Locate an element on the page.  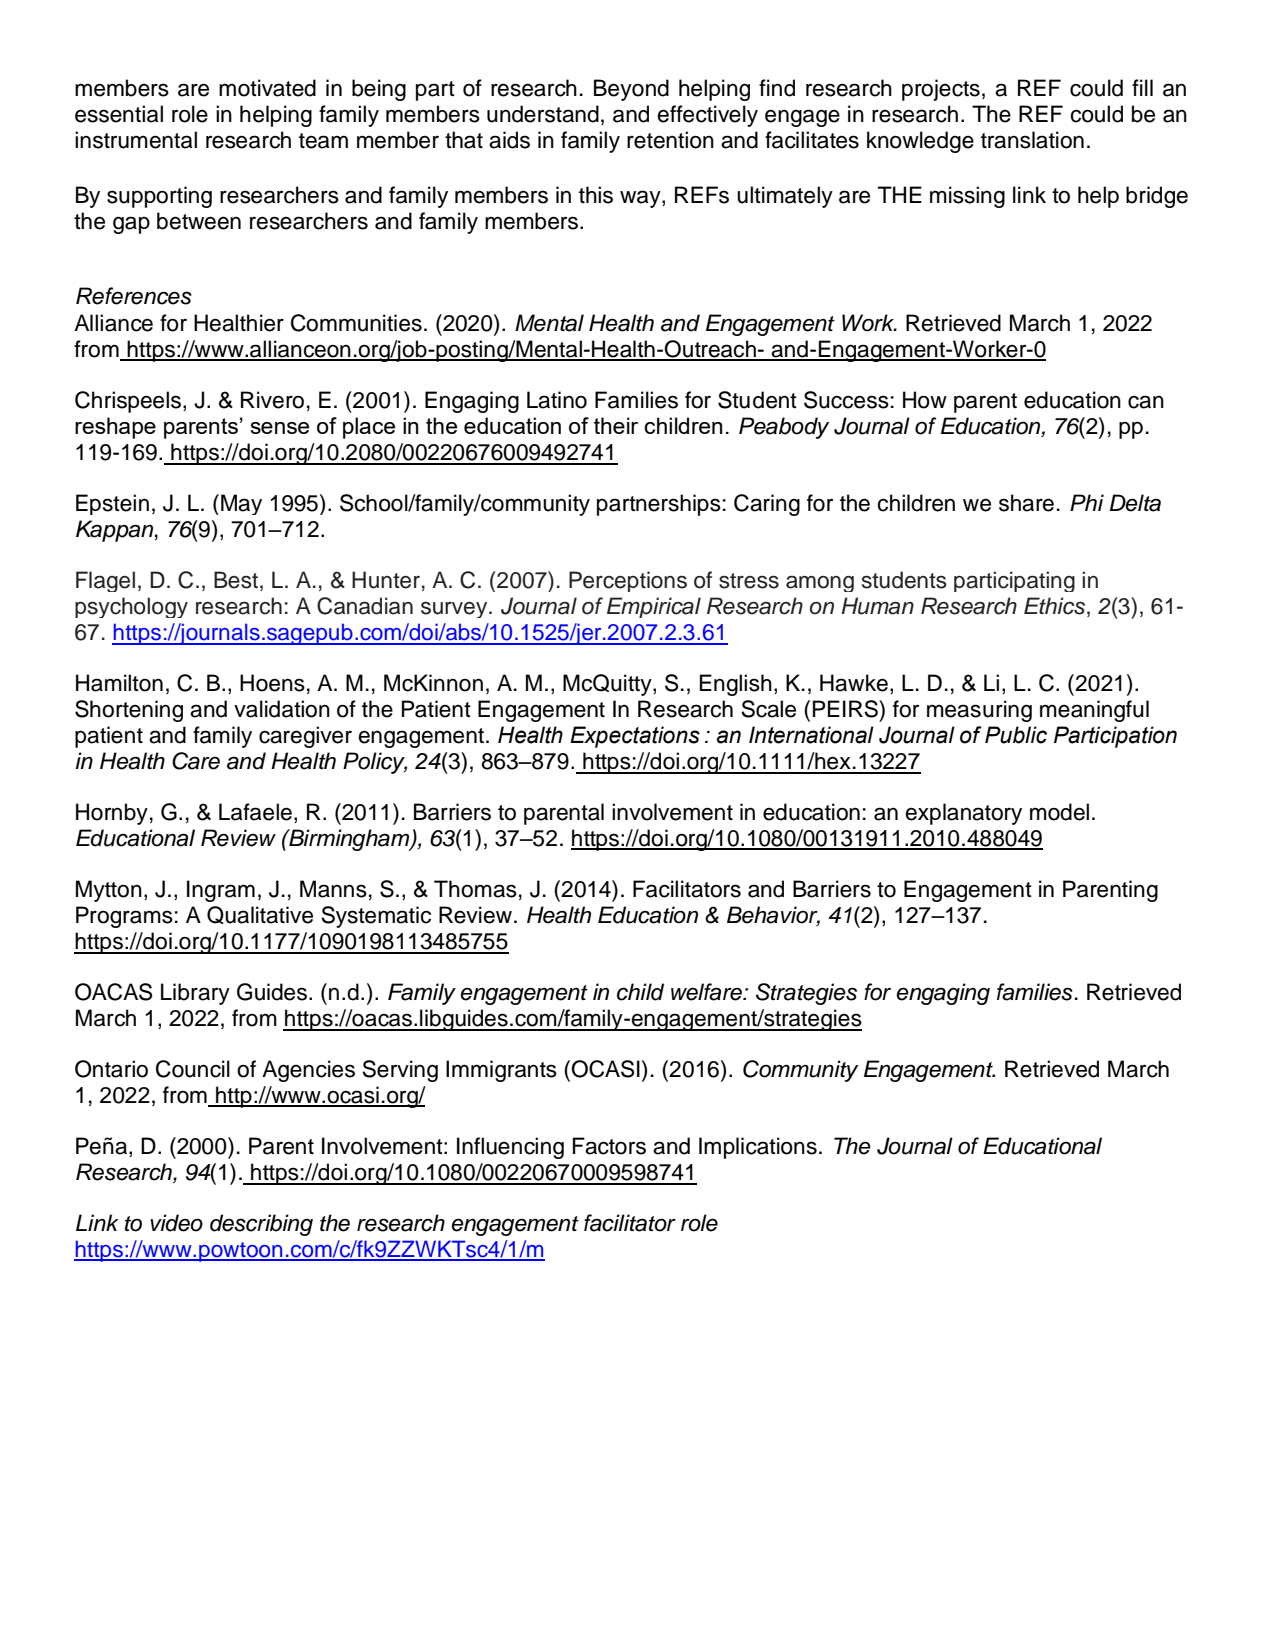
describing is located at coordinates (261, 1225).
